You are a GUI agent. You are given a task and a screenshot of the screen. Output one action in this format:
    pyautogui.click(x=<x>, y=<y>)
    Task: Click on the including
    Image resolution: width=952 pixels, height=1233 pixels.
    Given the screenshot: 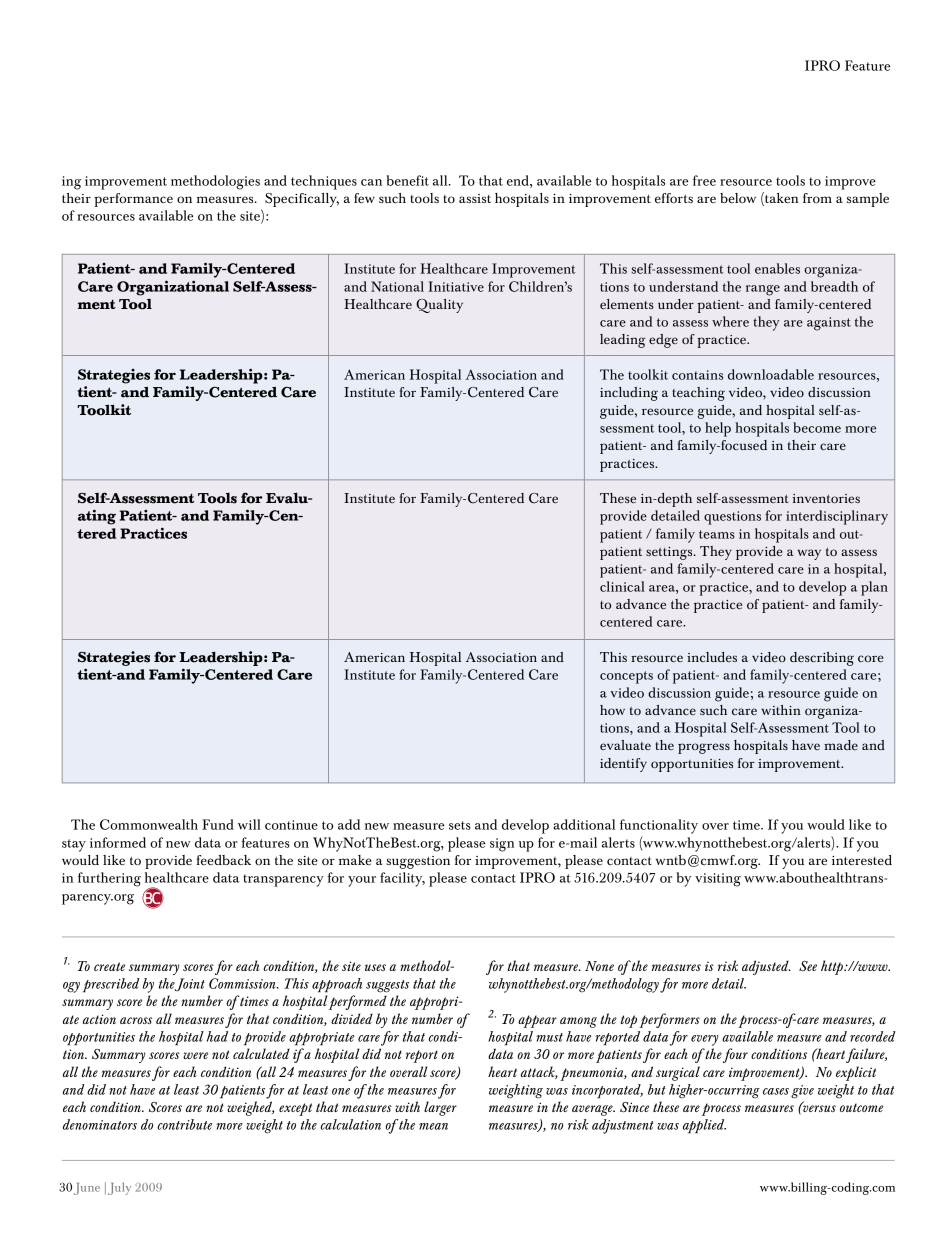 What is the action you would take?
    pyautogui.click(x=629, y=394)
